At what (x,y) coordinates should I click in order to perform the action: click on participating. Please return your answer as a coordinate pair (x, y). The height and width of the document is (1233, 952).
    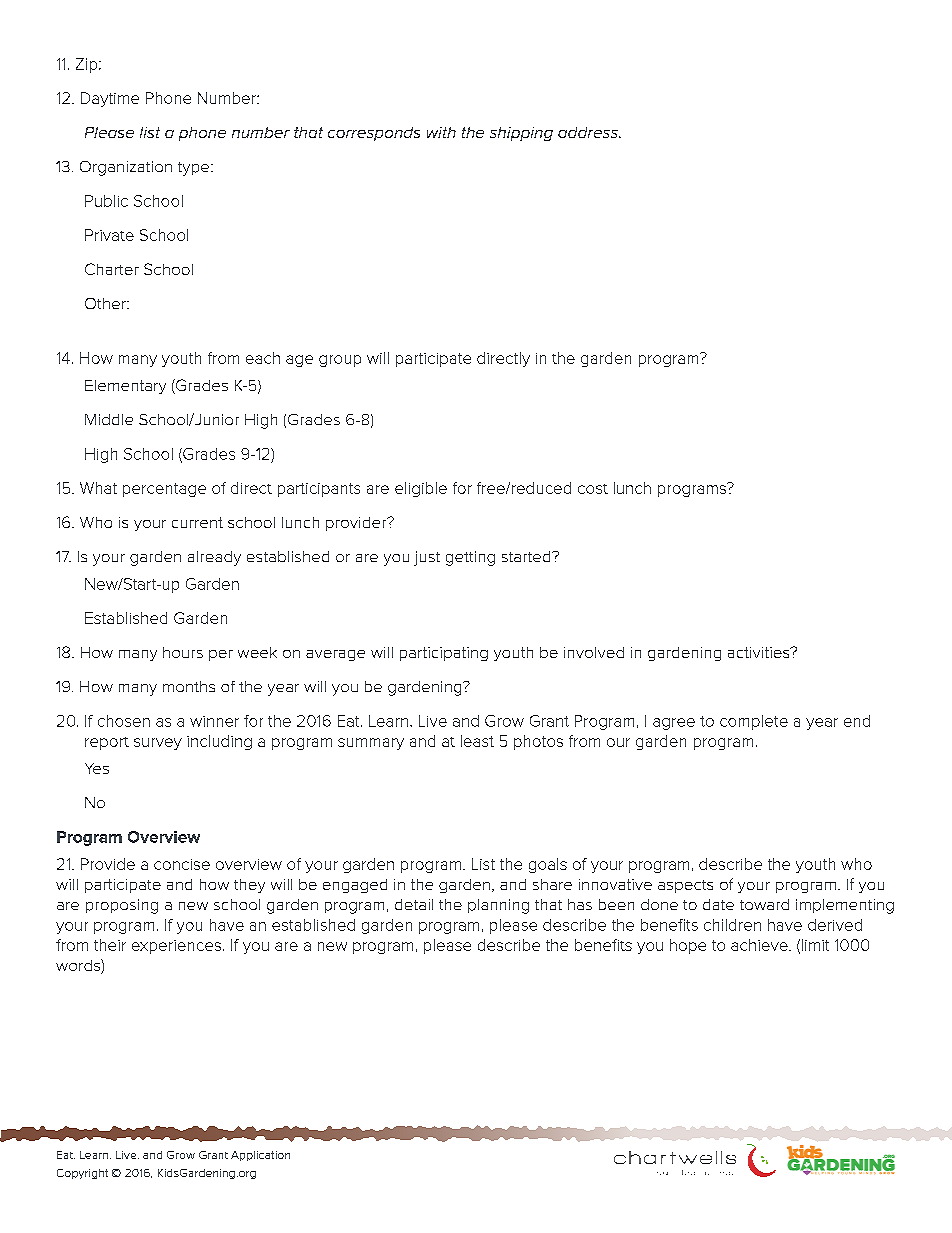
    Looking at the image, I should click on (444, 654).
